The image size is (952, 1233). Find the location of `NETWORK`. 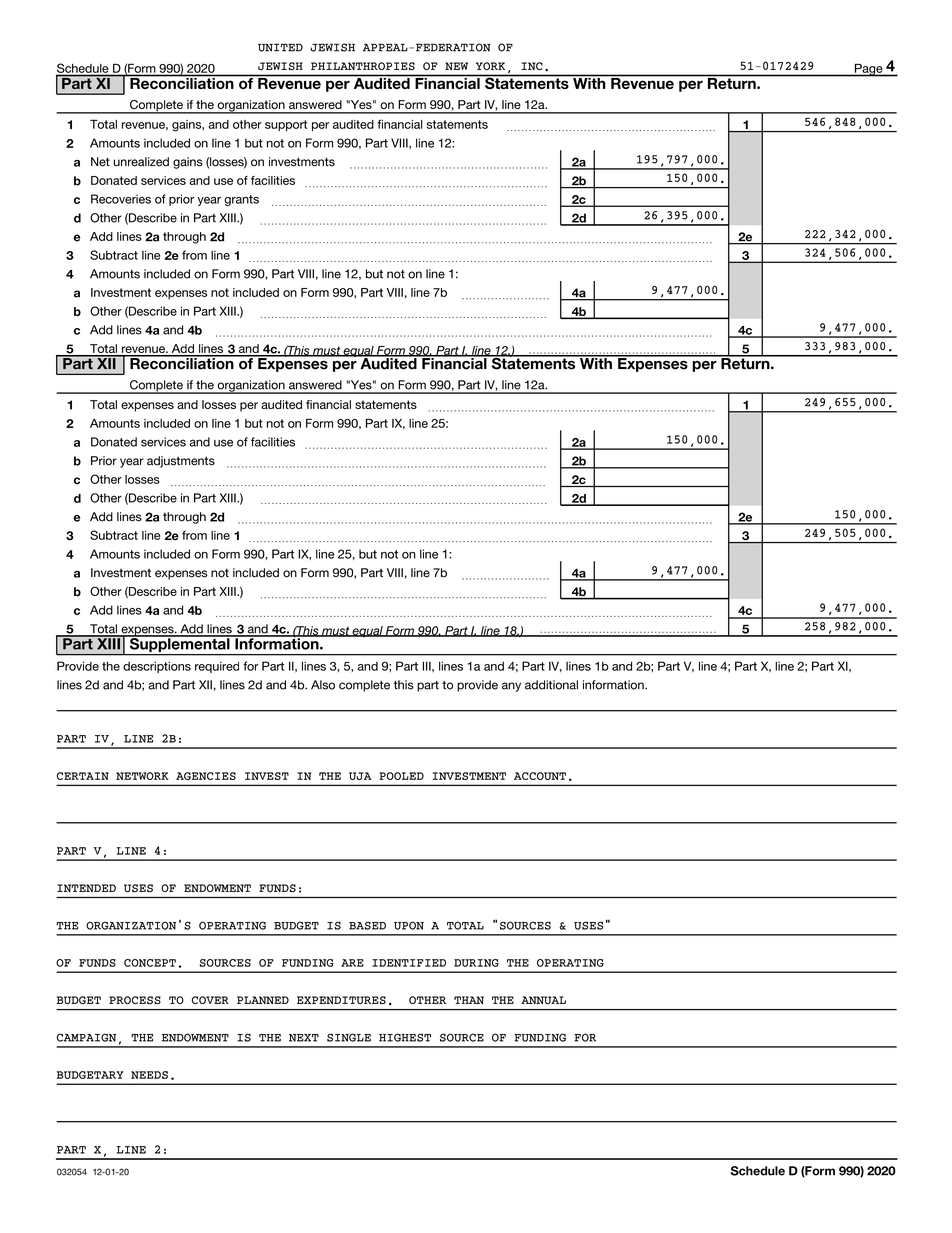

NETWORK is located at coordinates (142, 776).
